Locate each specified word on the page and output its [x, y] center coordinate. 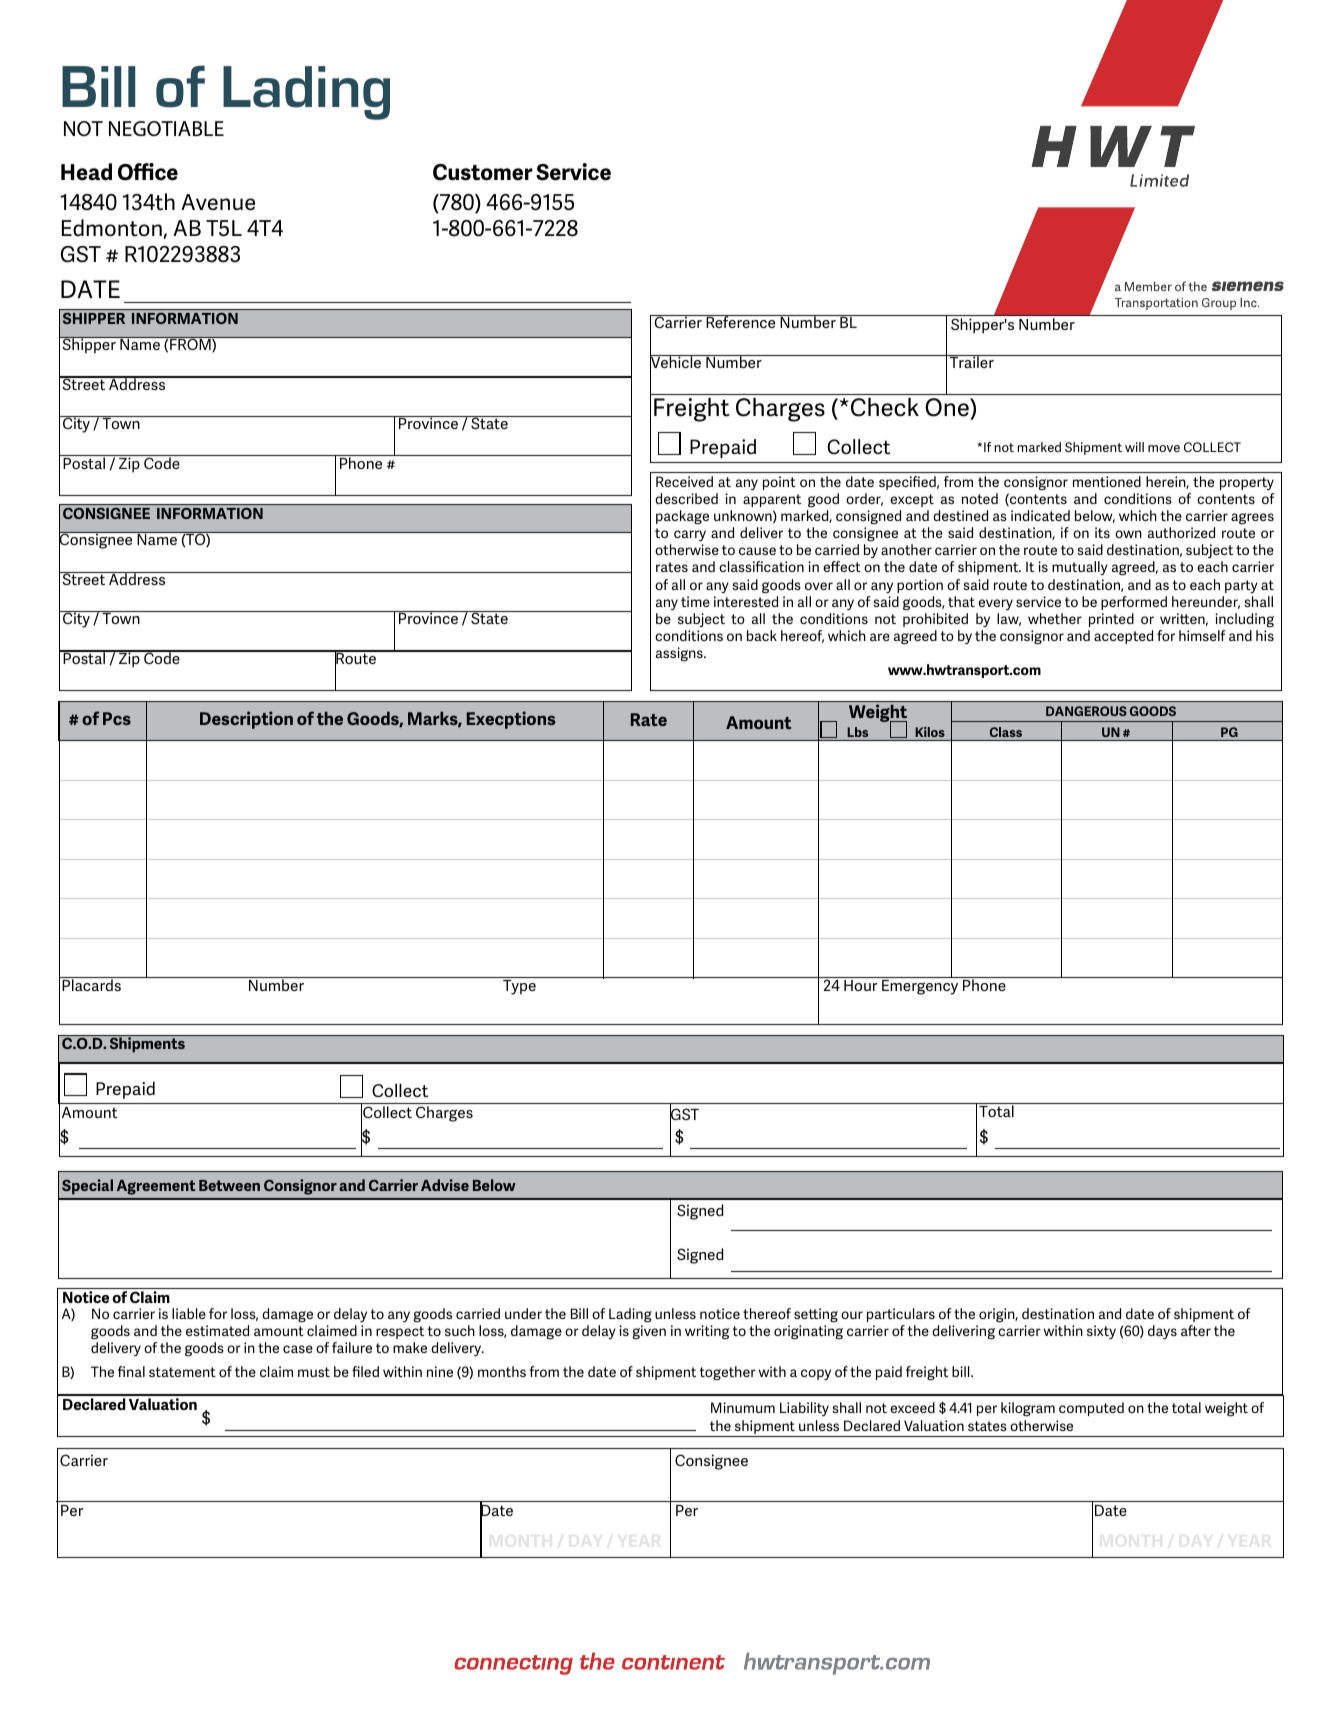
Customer [483, 172]
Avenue [218, 202]
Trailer [972, 361]
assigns [680, 654]
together [728, 1373]
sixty [1101, 1332]
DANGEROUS [1086, 711]
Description [246, 720]
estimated [217, 1330]
